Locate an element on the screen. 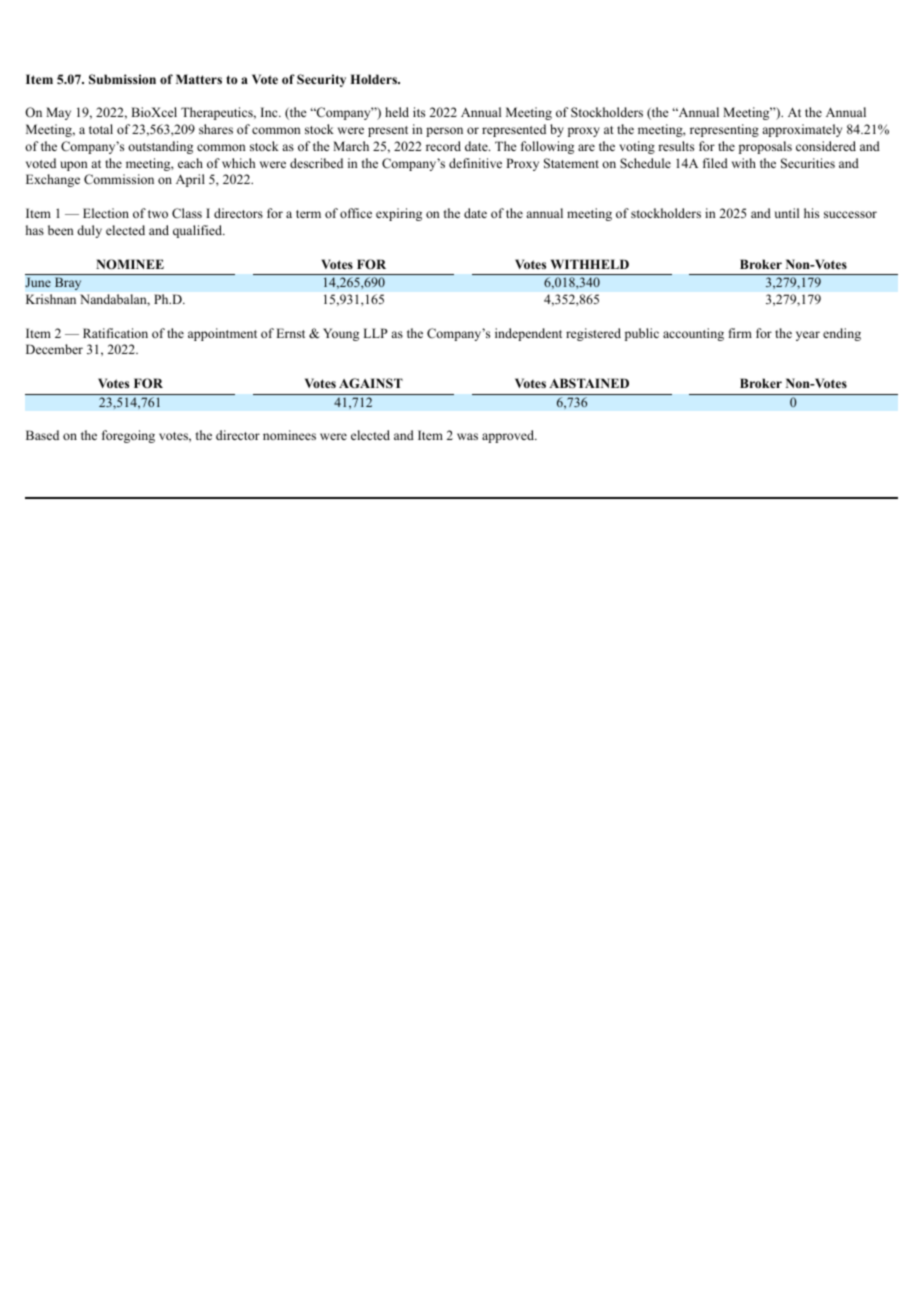 The image size is (924, 1308). approximately is located at coordinates (802, 130).
